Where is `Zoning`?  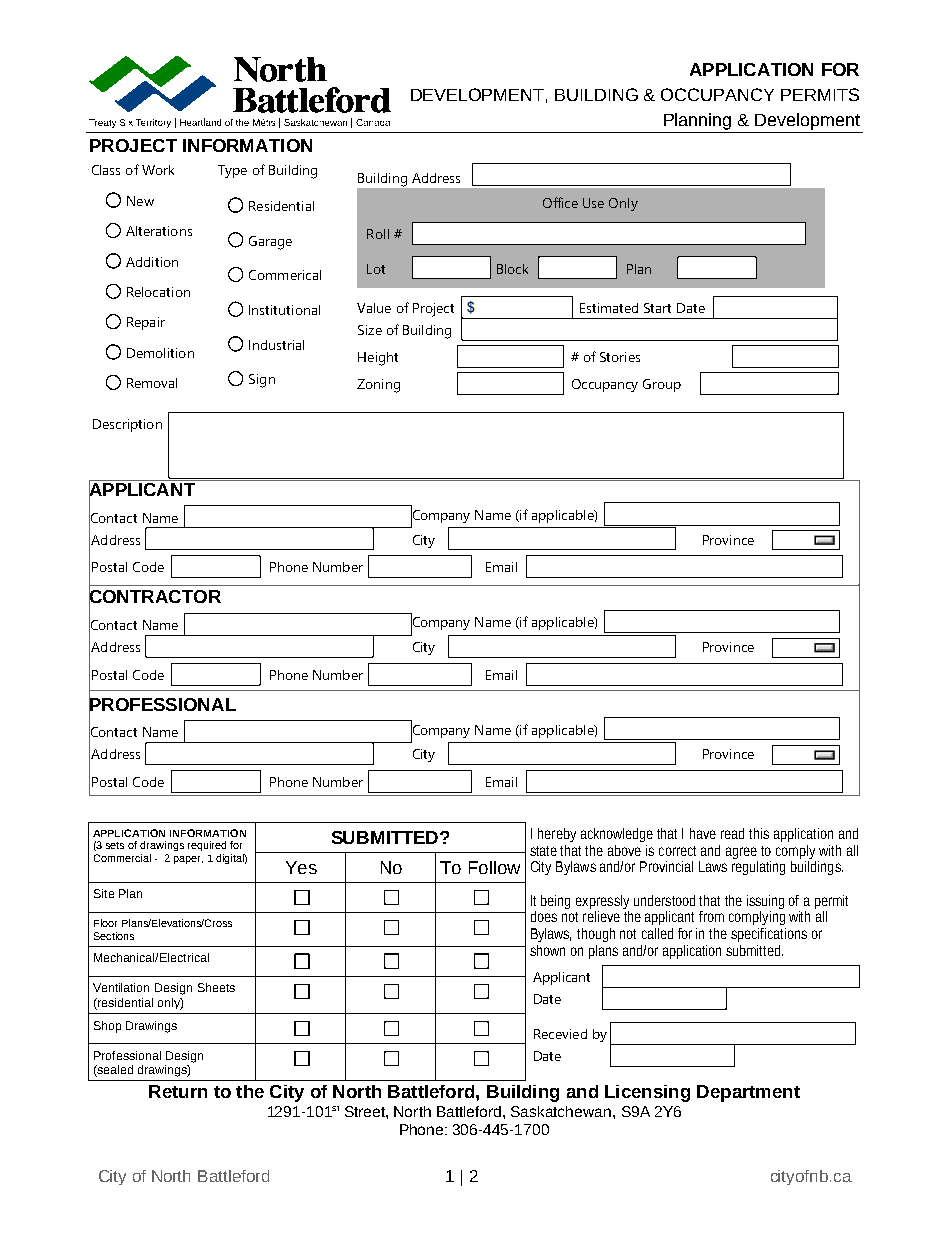
Zoning is located at coordinates (378, 386).
